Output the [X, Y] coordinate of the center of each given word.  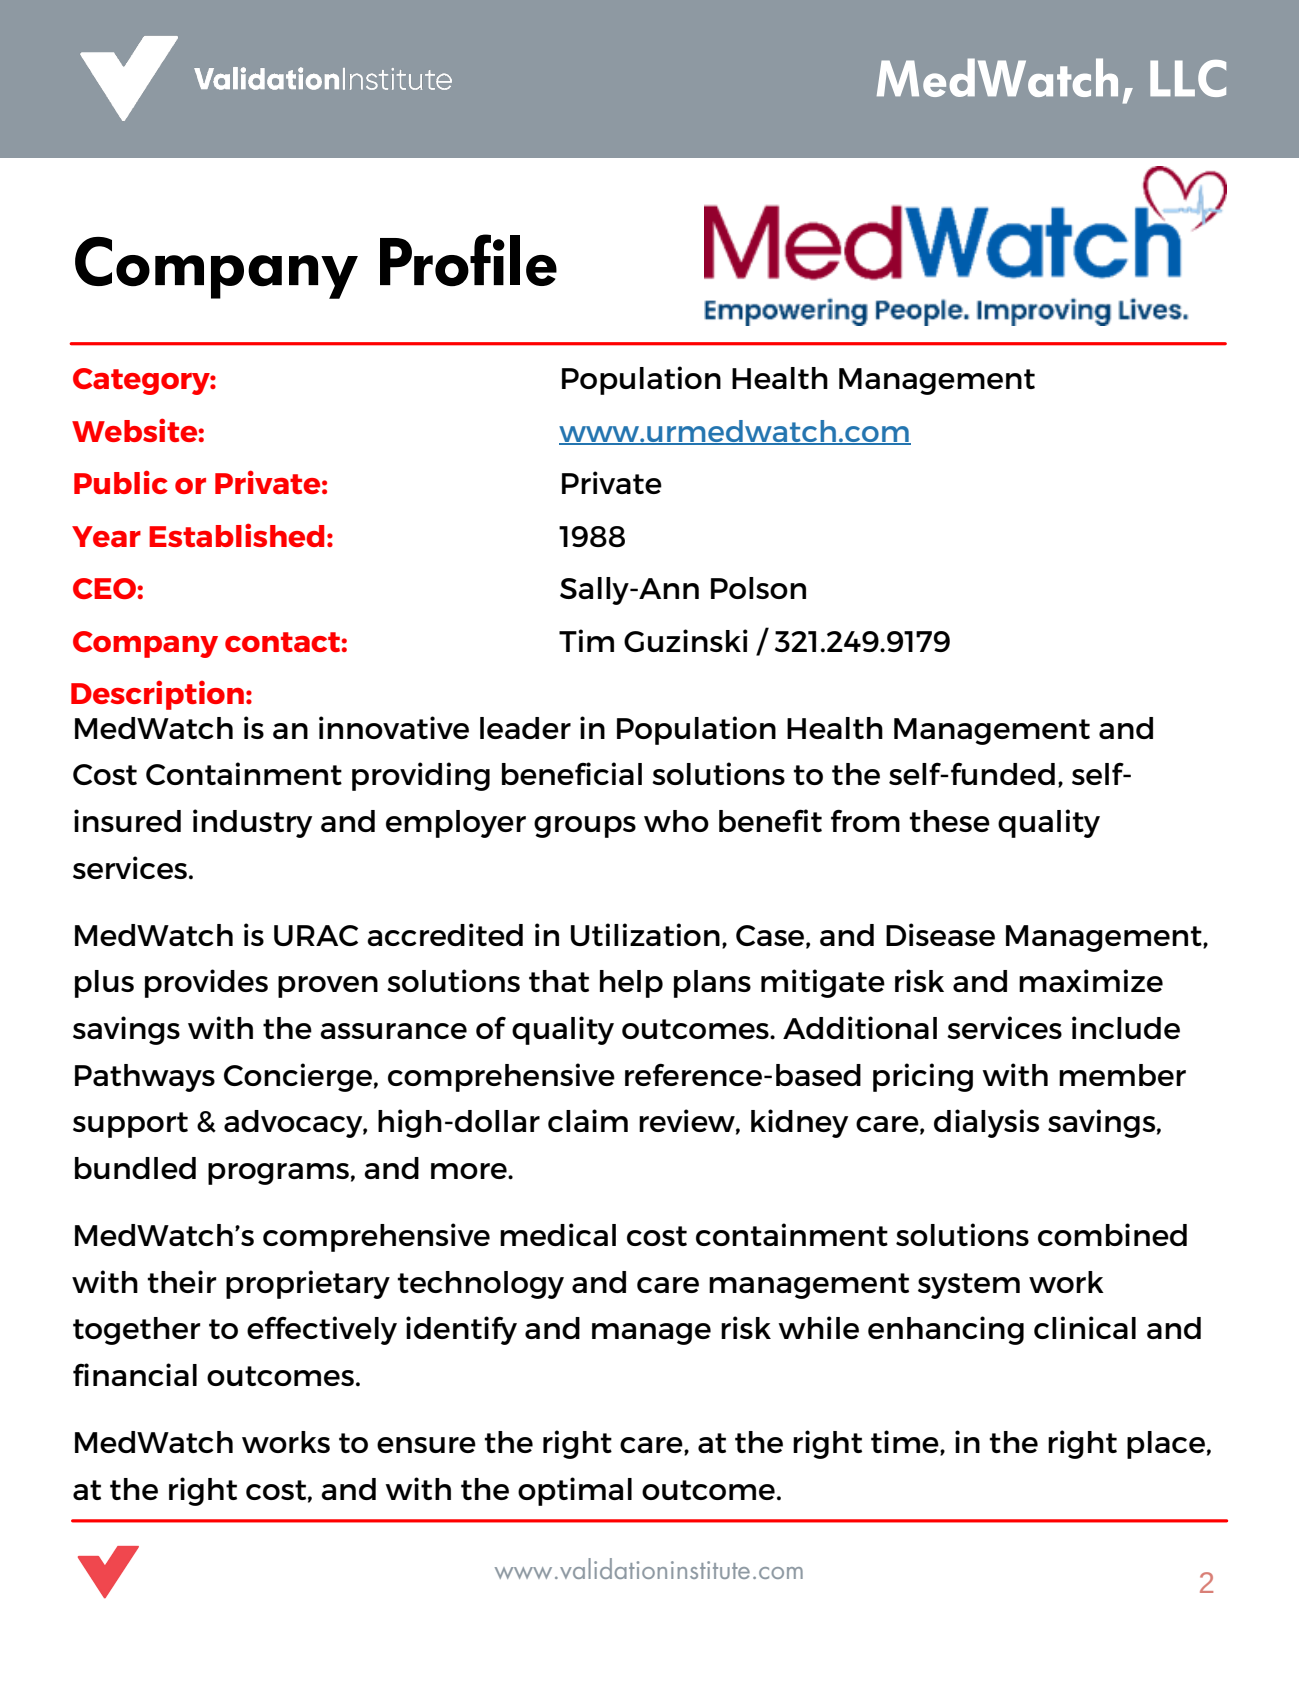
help [631, 984]
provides [206, 983]
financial [135, 1374]
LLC [1188, 78]
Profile [468, 260]
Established [236, 535]
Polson [758, 588]
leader [525, 728]
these [949, 821]
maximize [1091, 980]
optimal [575, 1491]
